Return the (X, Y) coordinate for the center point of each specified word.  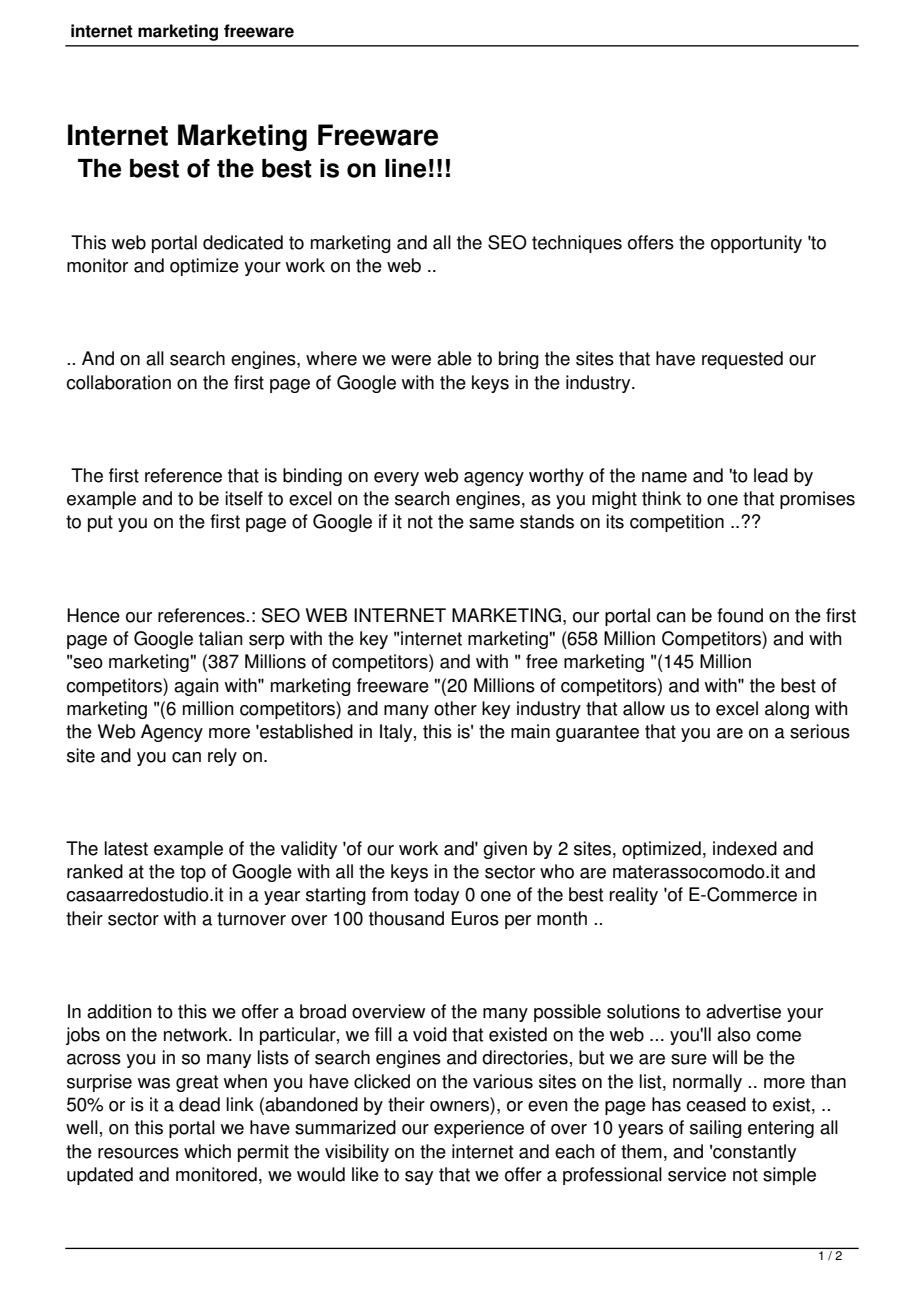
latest (126, 848)
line (405, 168)
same (491, 523)
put (100, 523)
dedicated (243, 242)
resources (138, 1153)
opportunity (756, 244)
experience (479, 1129)
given (505, 850)
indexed (745, 848)
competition (677, 523)
